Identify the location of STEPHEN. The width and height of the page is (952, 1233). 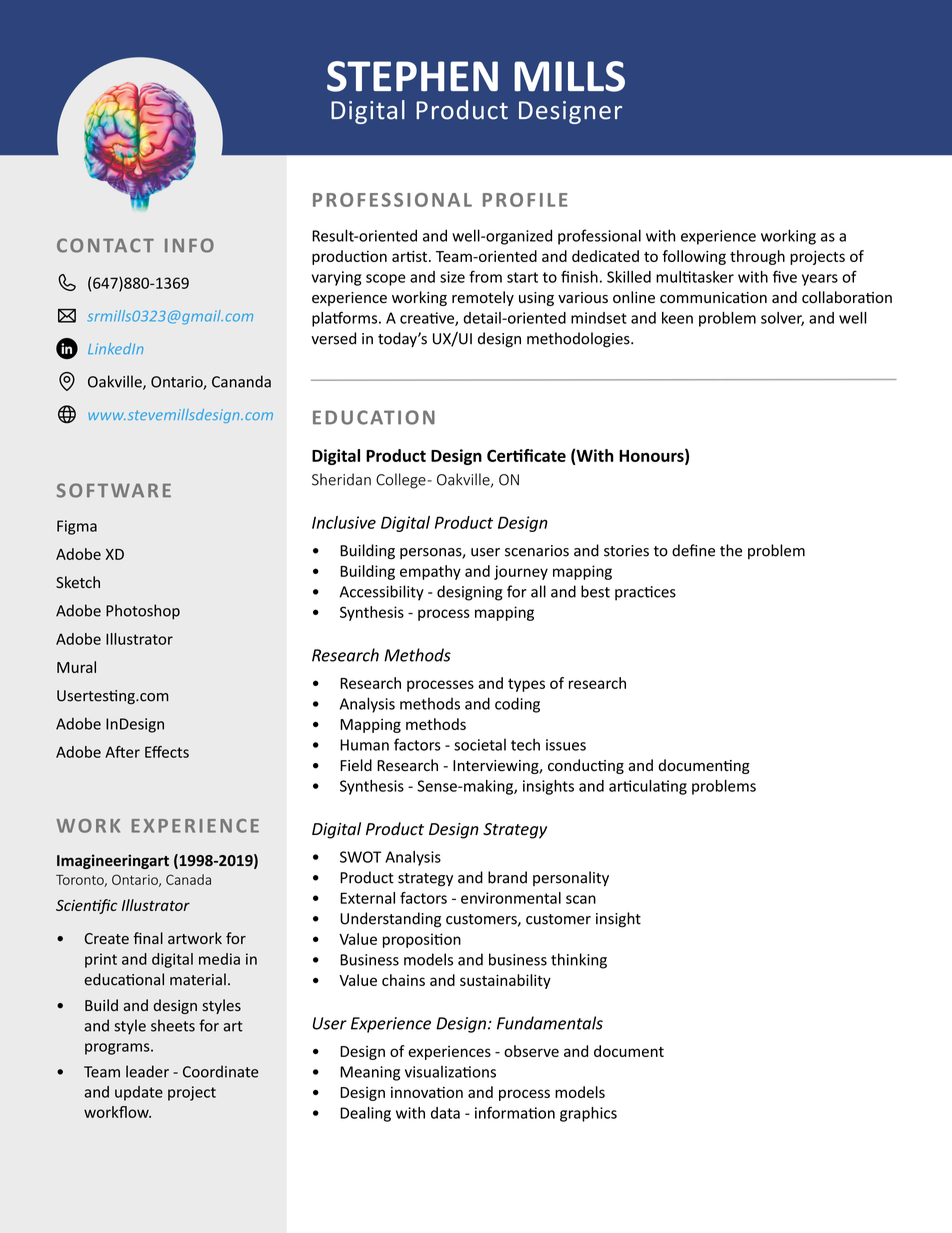
(412, 76).
